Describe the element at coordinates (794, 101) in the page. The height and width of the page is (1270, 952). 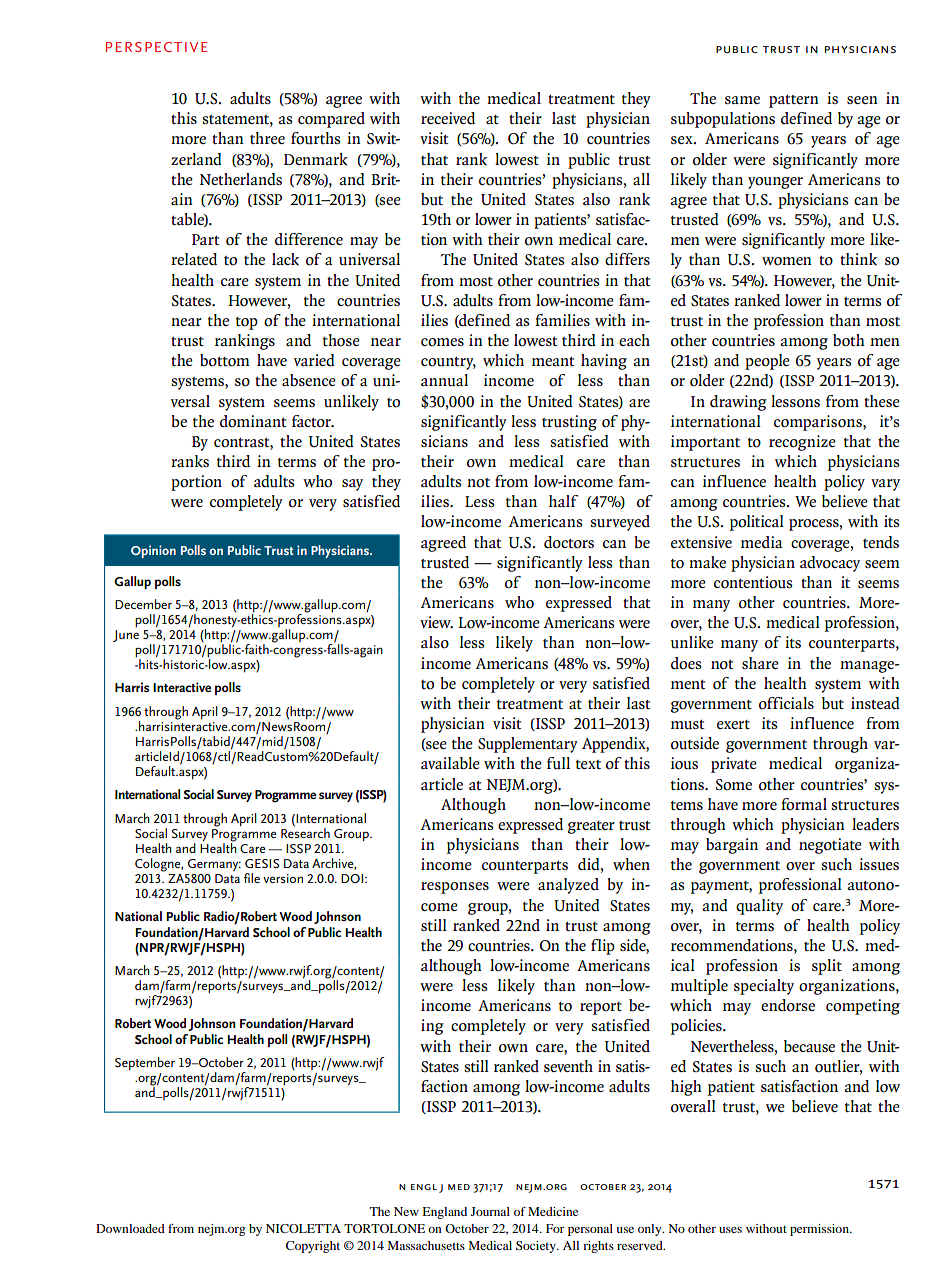
I see `pattern` at that location.
